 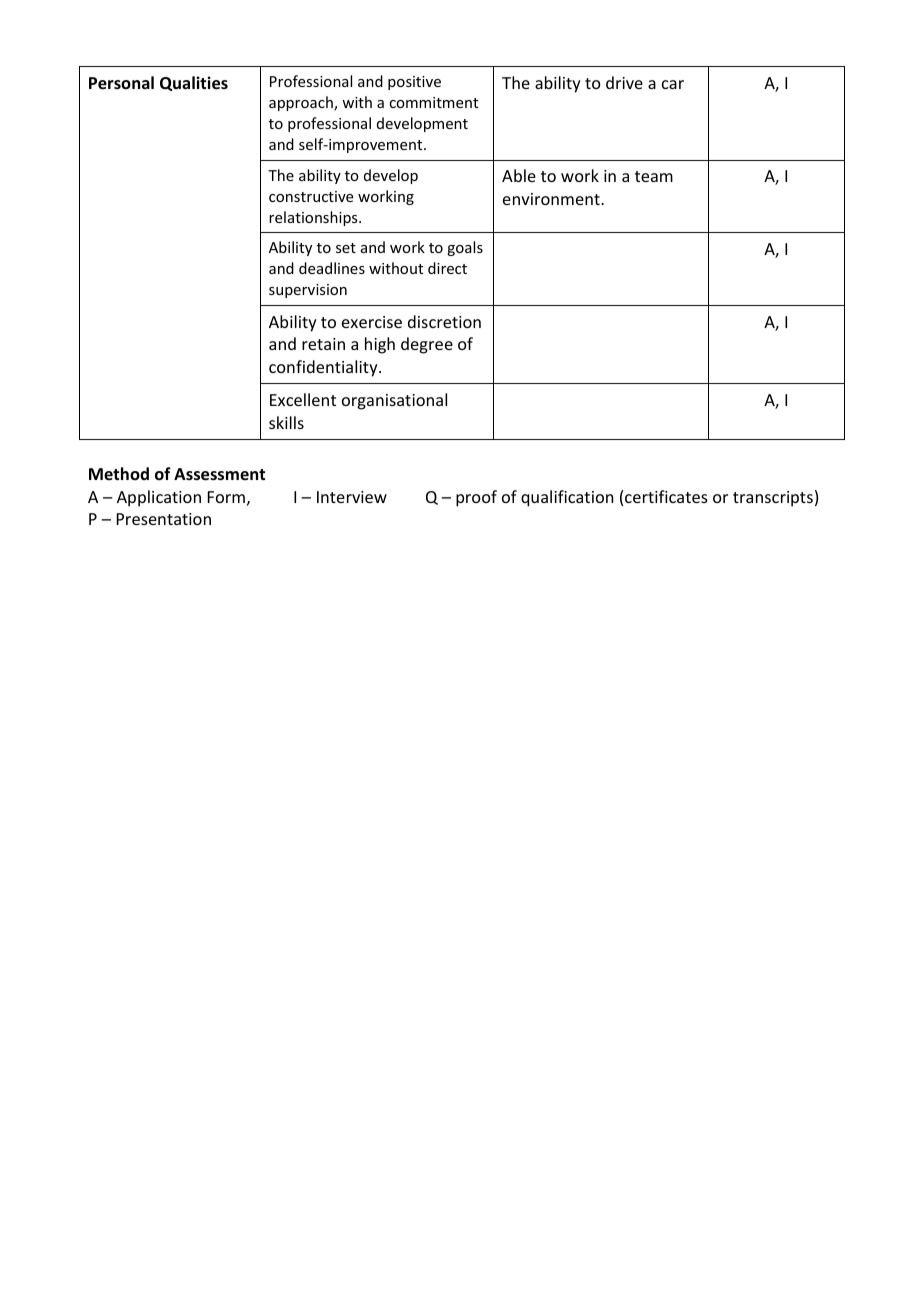 What do you see at coordinates (308, 291) in the document?
I see `supervision` at bounding box center [308, 291].
